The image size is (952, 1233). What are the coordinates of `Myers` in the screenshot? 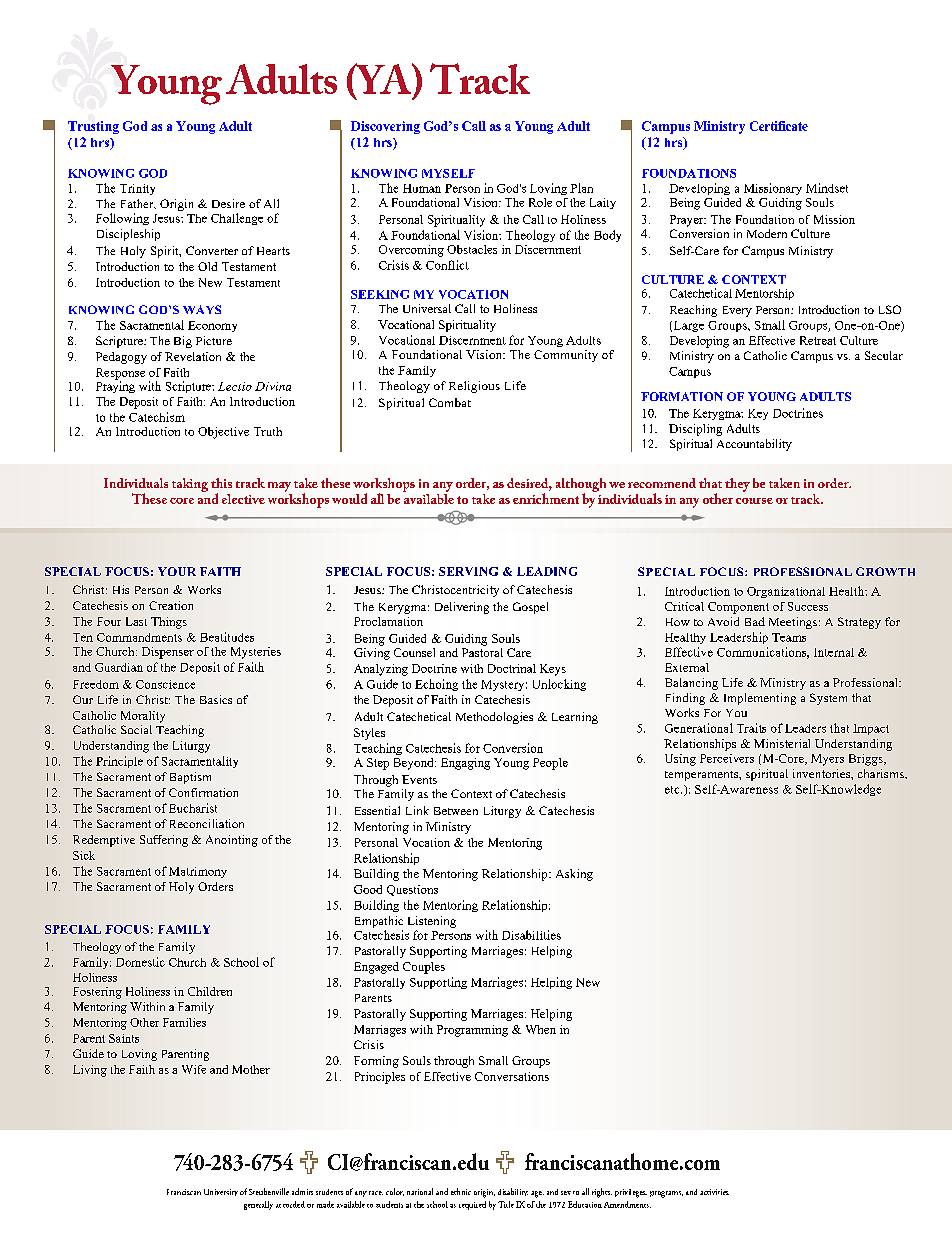 It's located at (827, 760).
